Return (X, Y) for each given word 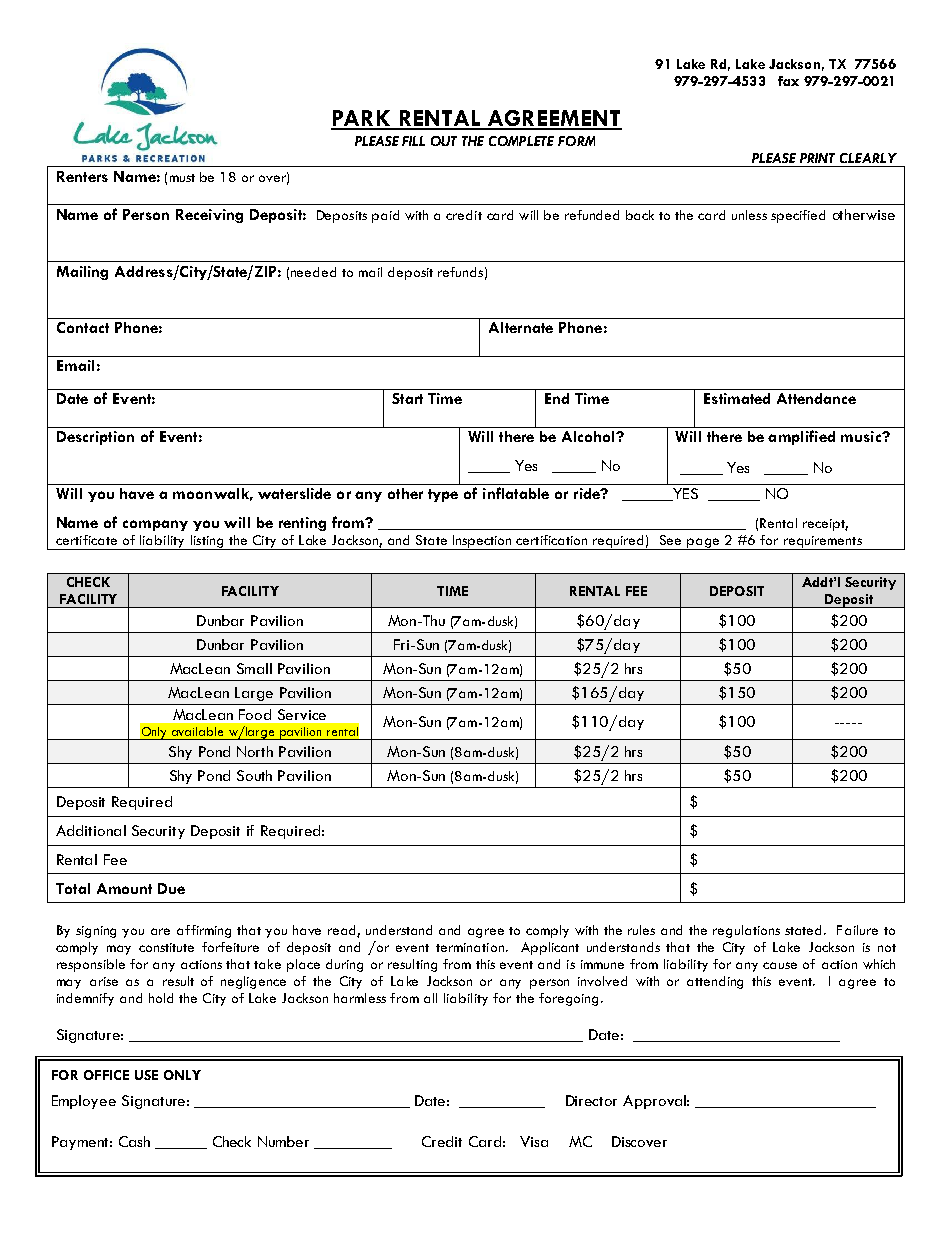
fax (788, 81)
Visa (534, 1141)
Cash (134, 1141)
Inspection (482, 542)
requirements (822, 543)
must (182, 178)
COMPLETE (521, 141)
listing (207, 542)
